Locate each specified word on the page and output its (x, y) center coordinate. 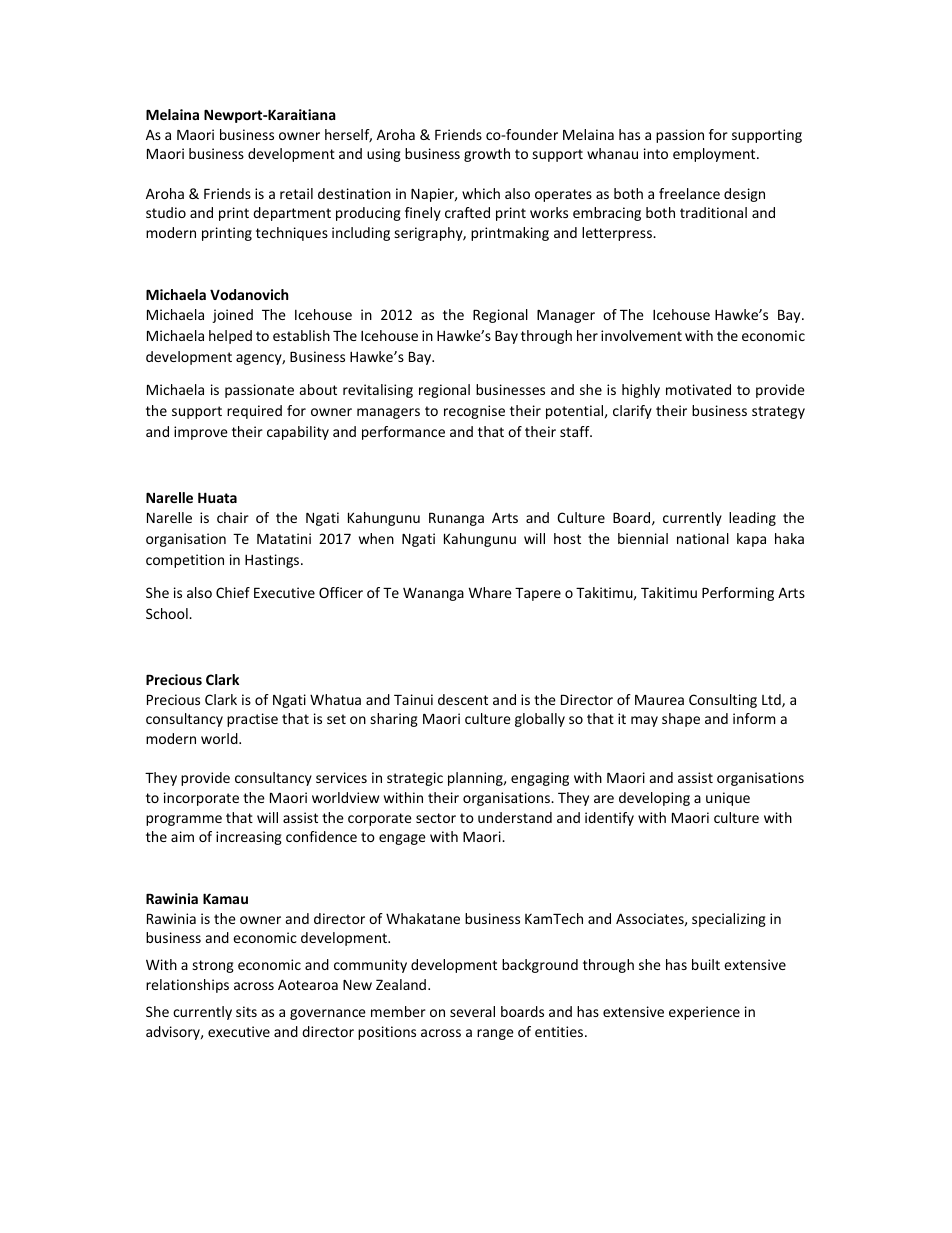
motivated (698, 389)
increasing (249, 838)
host (567, 538)
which (481, 193)
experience (704, 1013)
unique (728, 799)
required (254, 412)
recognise (474, 412)
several (472, 1011)
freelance (689, 193)
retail (296, 193)
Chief (233, 592)
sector (436, 818)
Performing (738, 594)
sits (246, 1011)
